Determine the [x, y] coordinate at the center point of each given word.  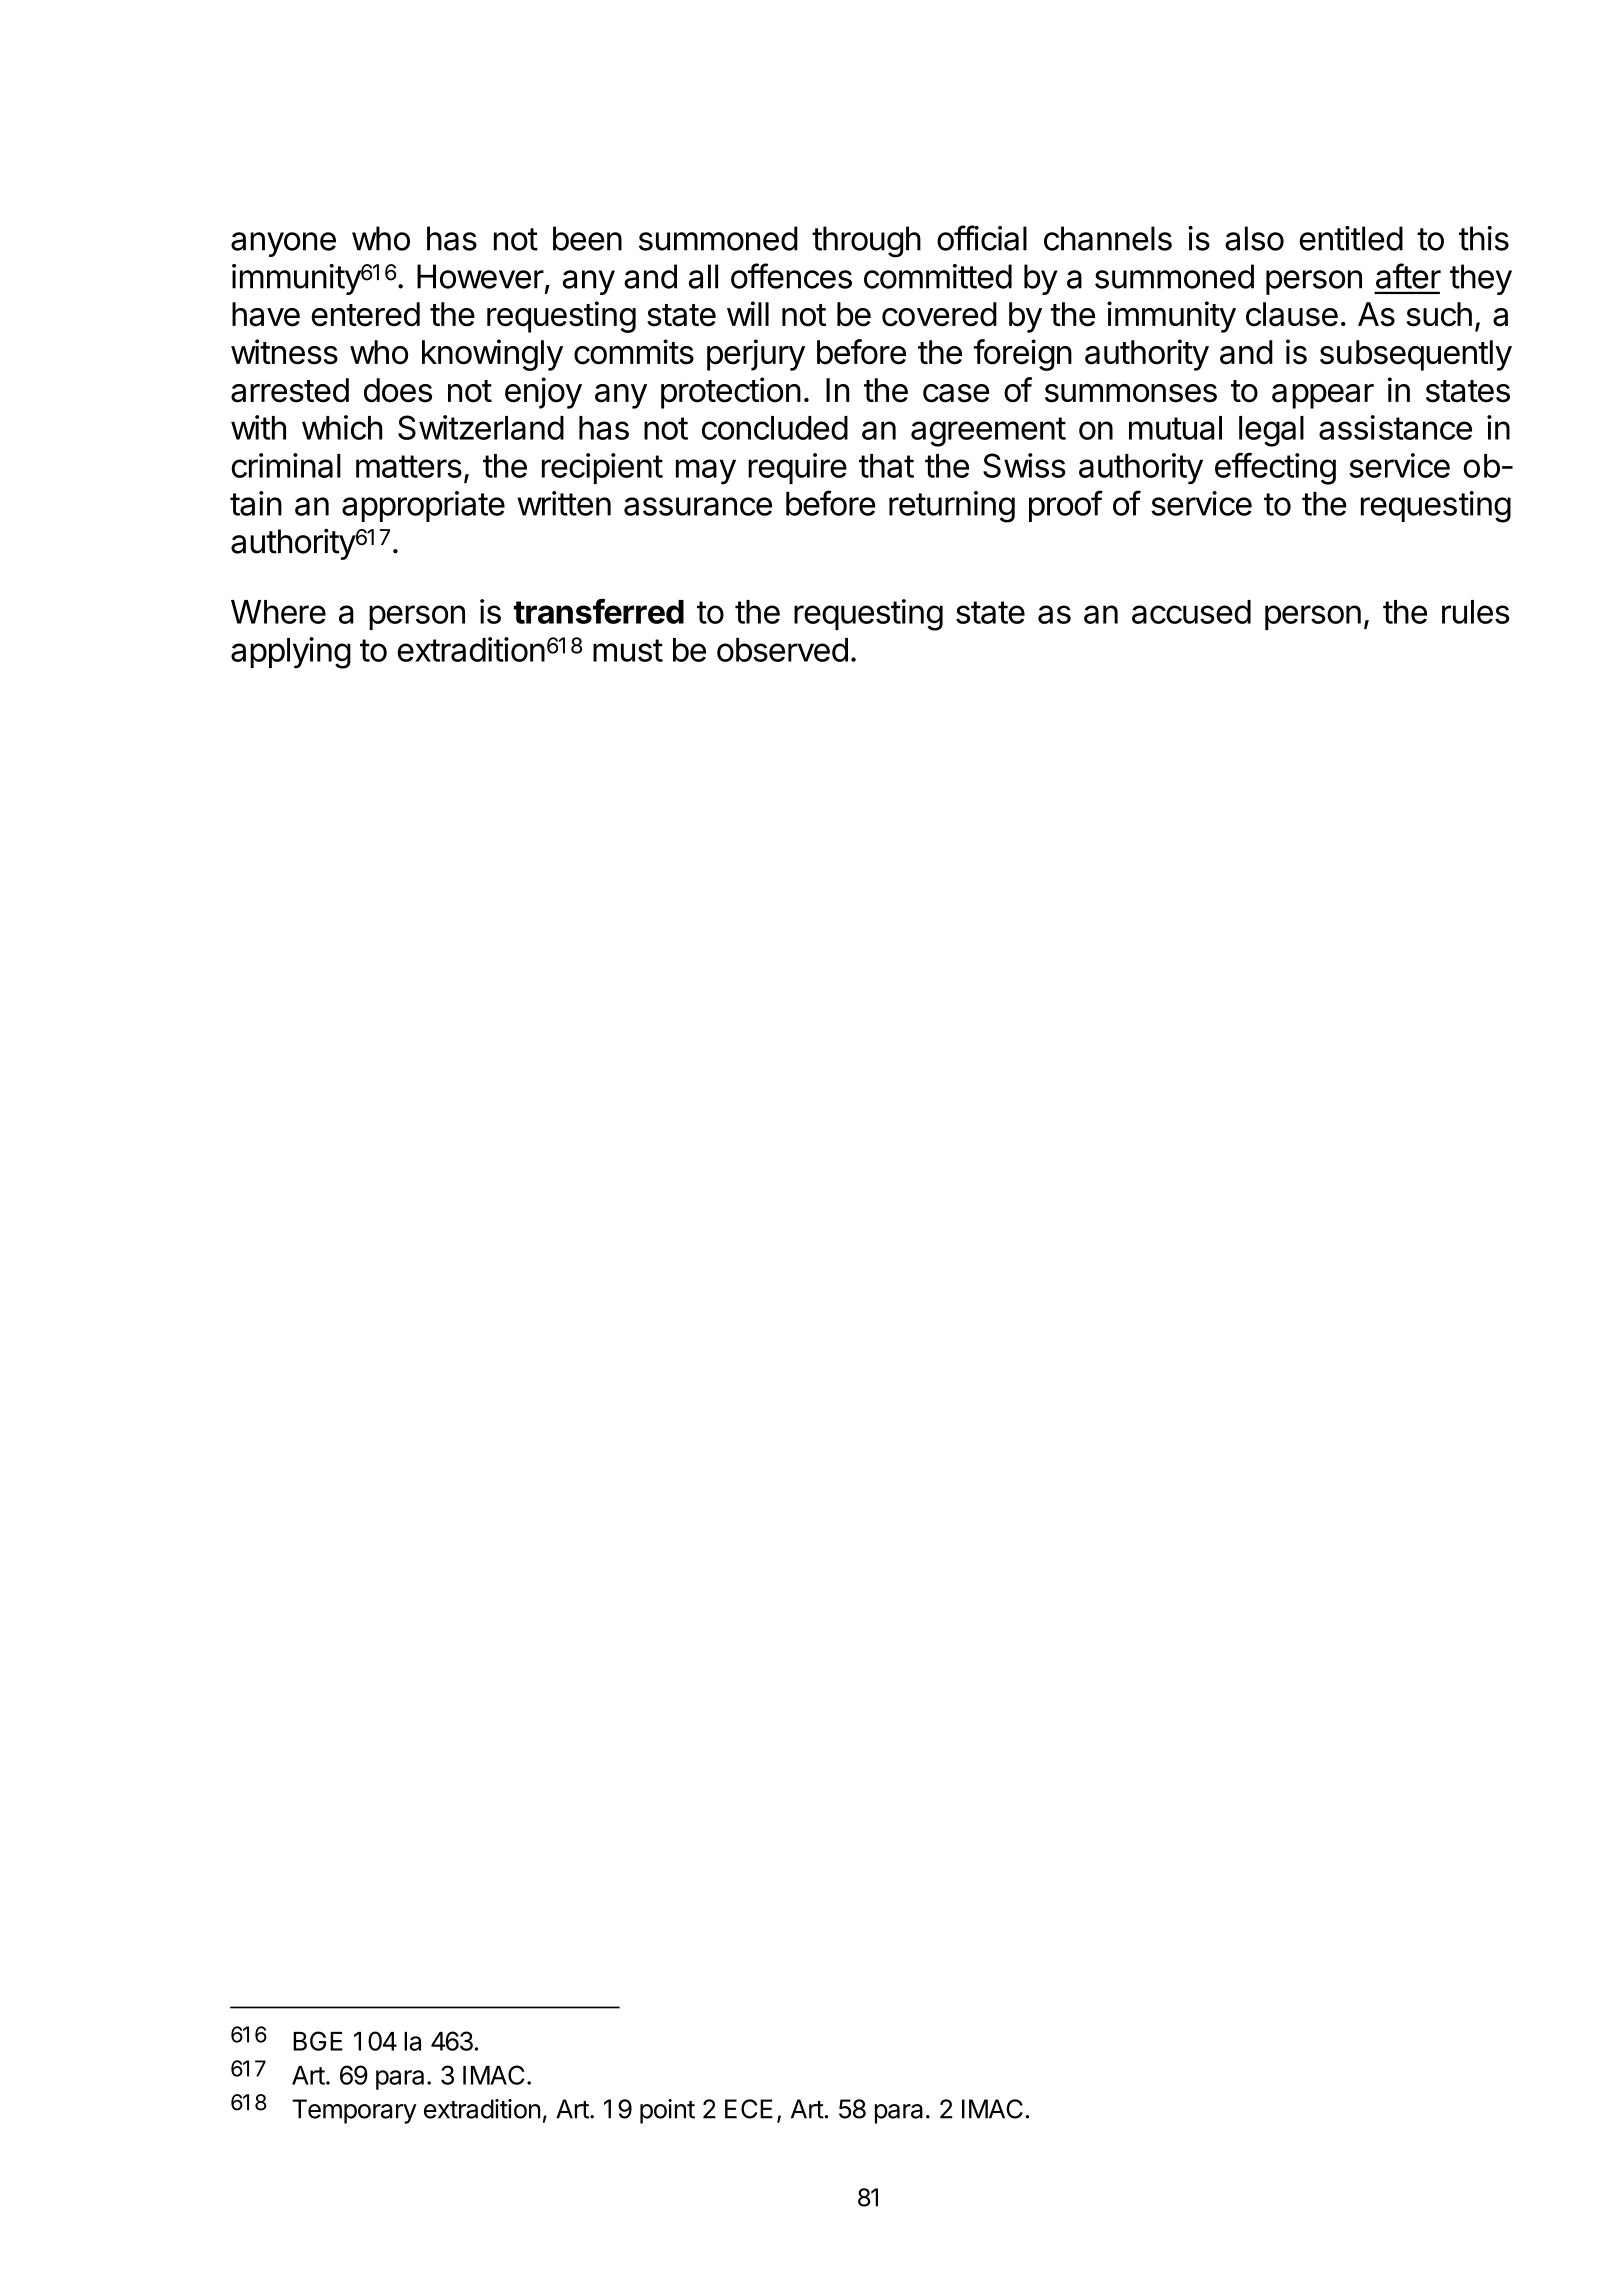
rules [1476, 612]
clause [1292, 314]
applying [291, 653]
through [866, 242]
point [667, 2111]
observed [782, 650]
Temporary [354, 2111]
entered [365, 314]
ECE [749, 2109]
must [628, 650]
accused [1191, 612]
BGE [318, 2041]
